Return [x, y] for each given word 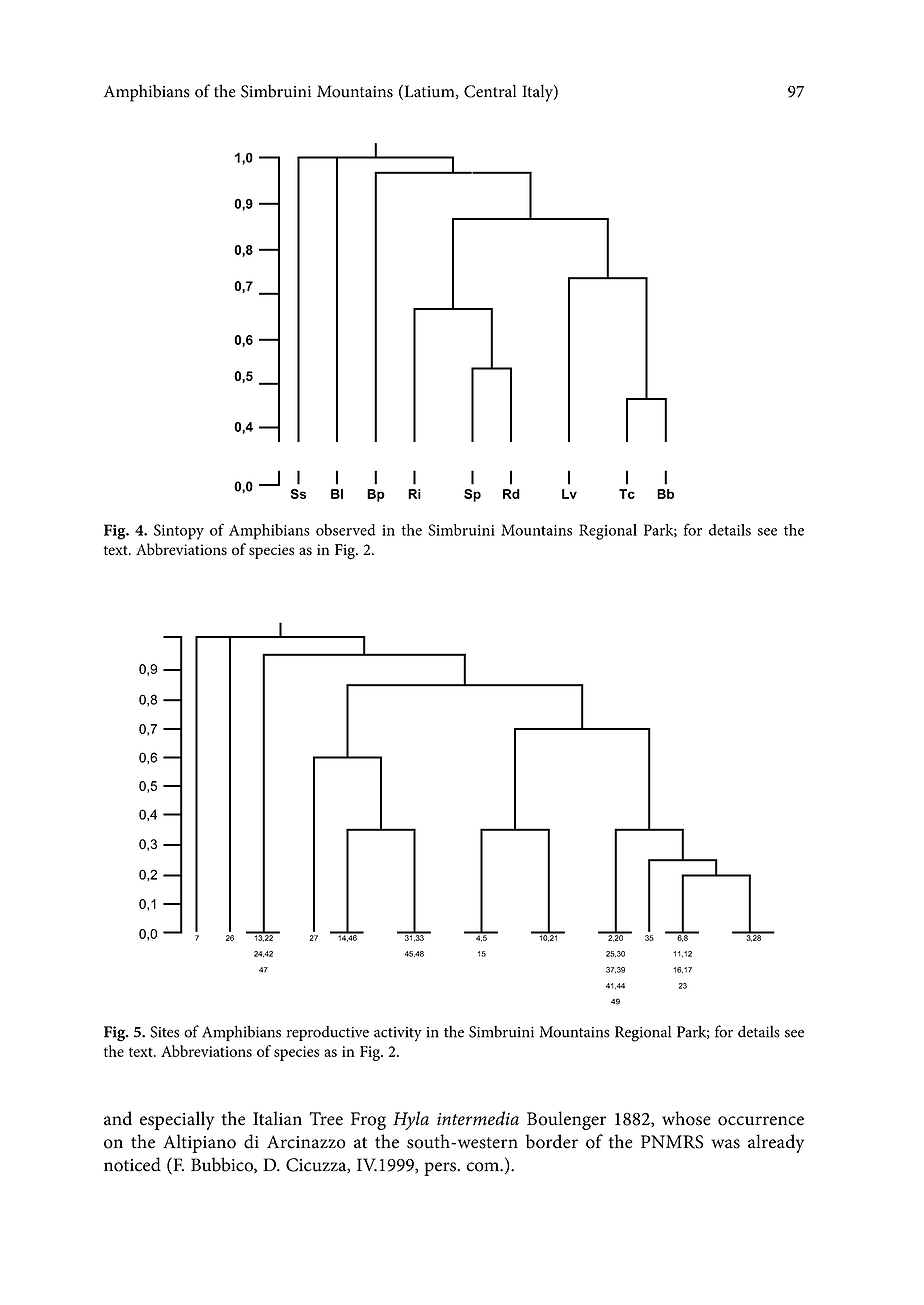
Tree [326, 1119]
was [725, 1144]
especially [177, 1120]
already [776, 1143]
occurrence [761, 1121]
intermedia [478, 1118]
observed [346, 530]
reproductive [328, 1033]
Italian [277, 1118]
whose [686, 1118]
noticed [132, 1164]
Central [490, 91]
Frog [368, 1121]
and [118, 1118]
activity [398, 1034]
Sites [164, 1032]
